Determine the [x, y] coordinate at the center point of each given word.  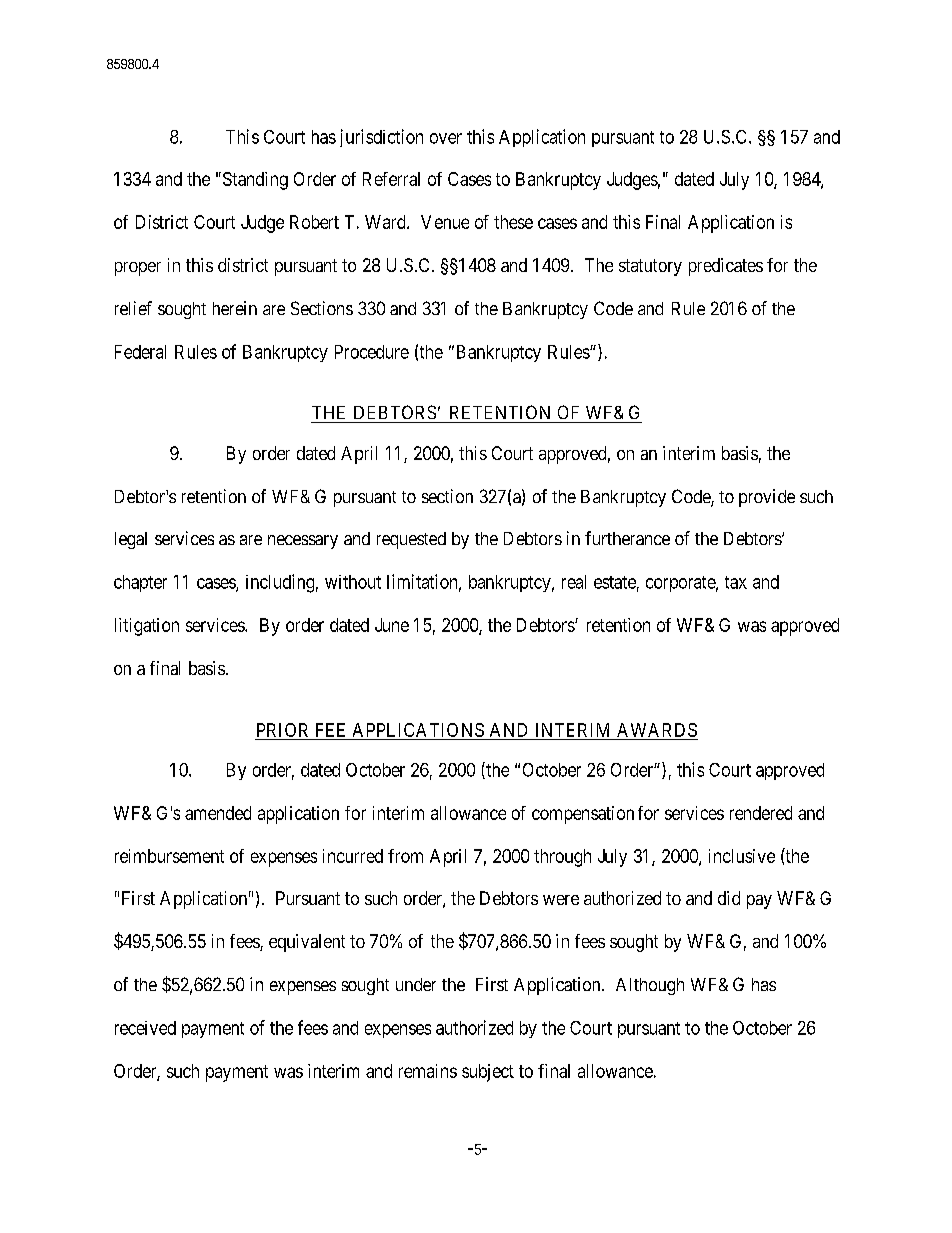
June [392, 625]
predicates [726, 267]
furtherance [627, 538]
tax [736, 582]
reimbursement [169, 856]
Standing [254, 181]
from [405, 856]
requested [411, 540]
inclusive [742, 856]
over [446, 138]
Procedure [372, 352]
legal [131, 540]
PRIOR [282, 730]
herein [235, 308]
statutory [650, 267]
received [145, 1028]
